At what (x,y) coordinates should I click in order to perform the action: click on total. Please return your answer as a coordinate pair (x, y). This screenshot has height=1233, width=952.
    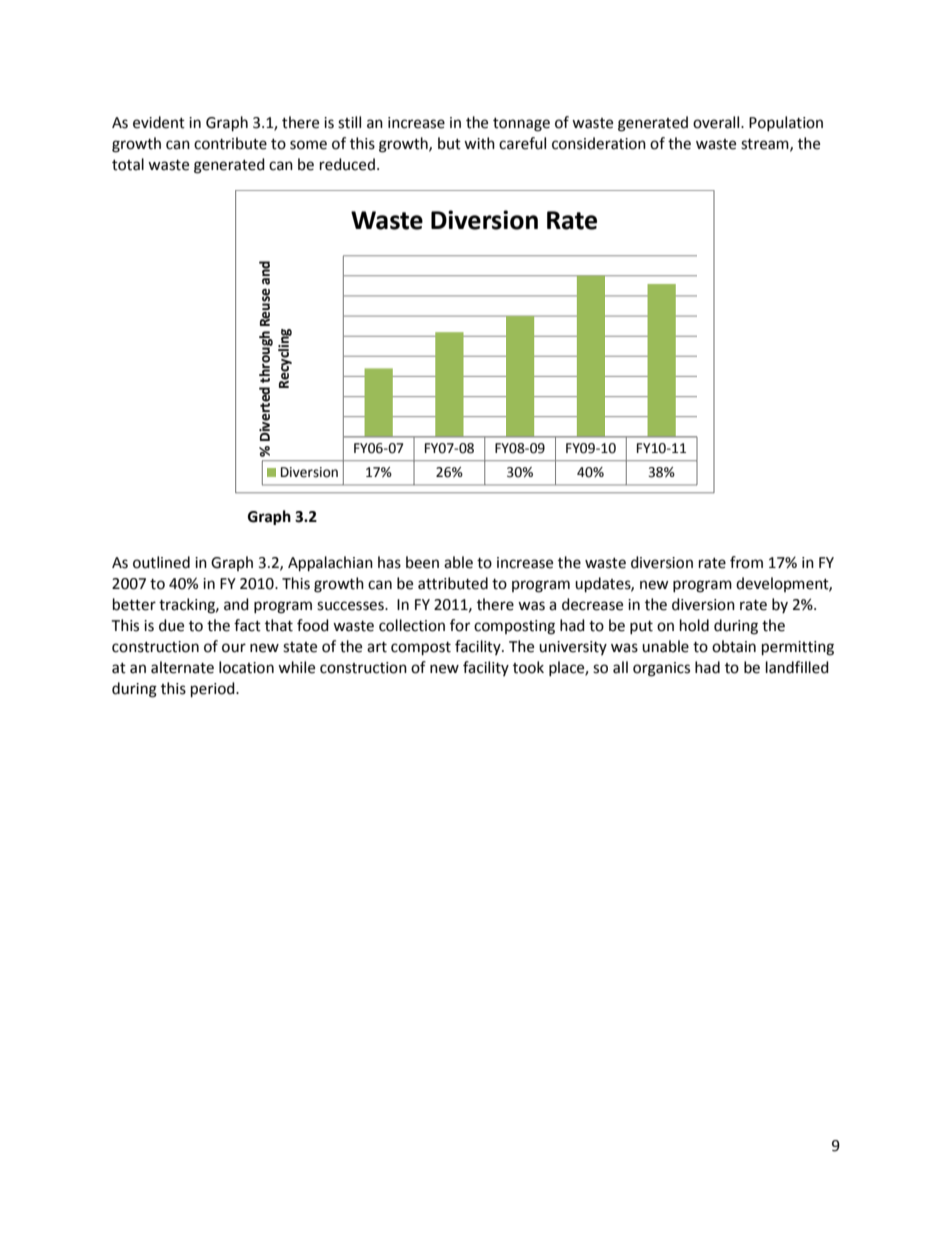
    Looking at the image, I should click on (128, 164).
